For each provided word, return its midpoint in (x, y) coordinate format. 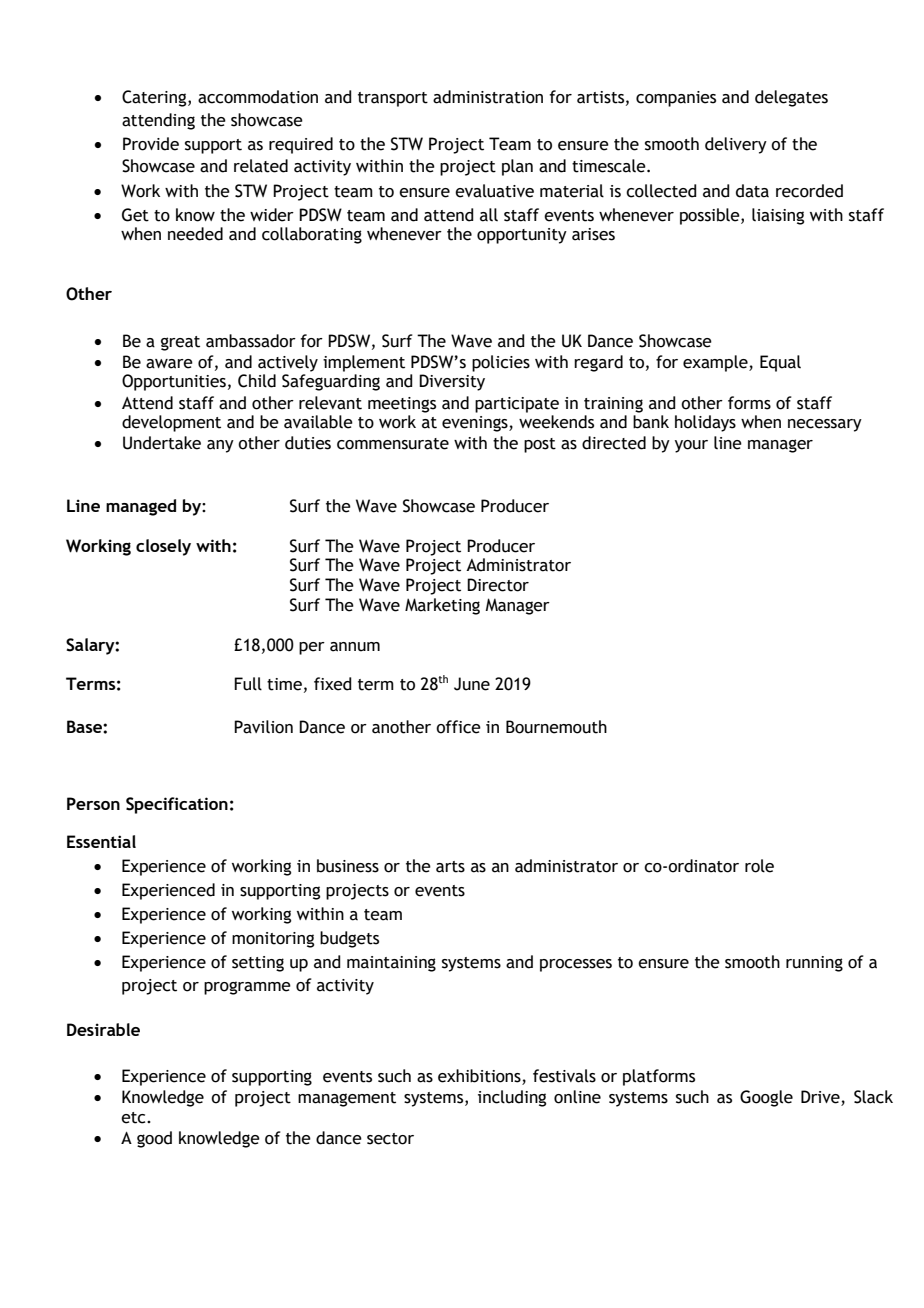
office (458, 727)
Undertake (162, 443)
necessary (825, 425)
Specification (177, 805)
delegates (791, 98)
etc (134, 1118)
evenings (476, 424)
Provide (151, 144)
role (759, 866)
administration (488, 97)
